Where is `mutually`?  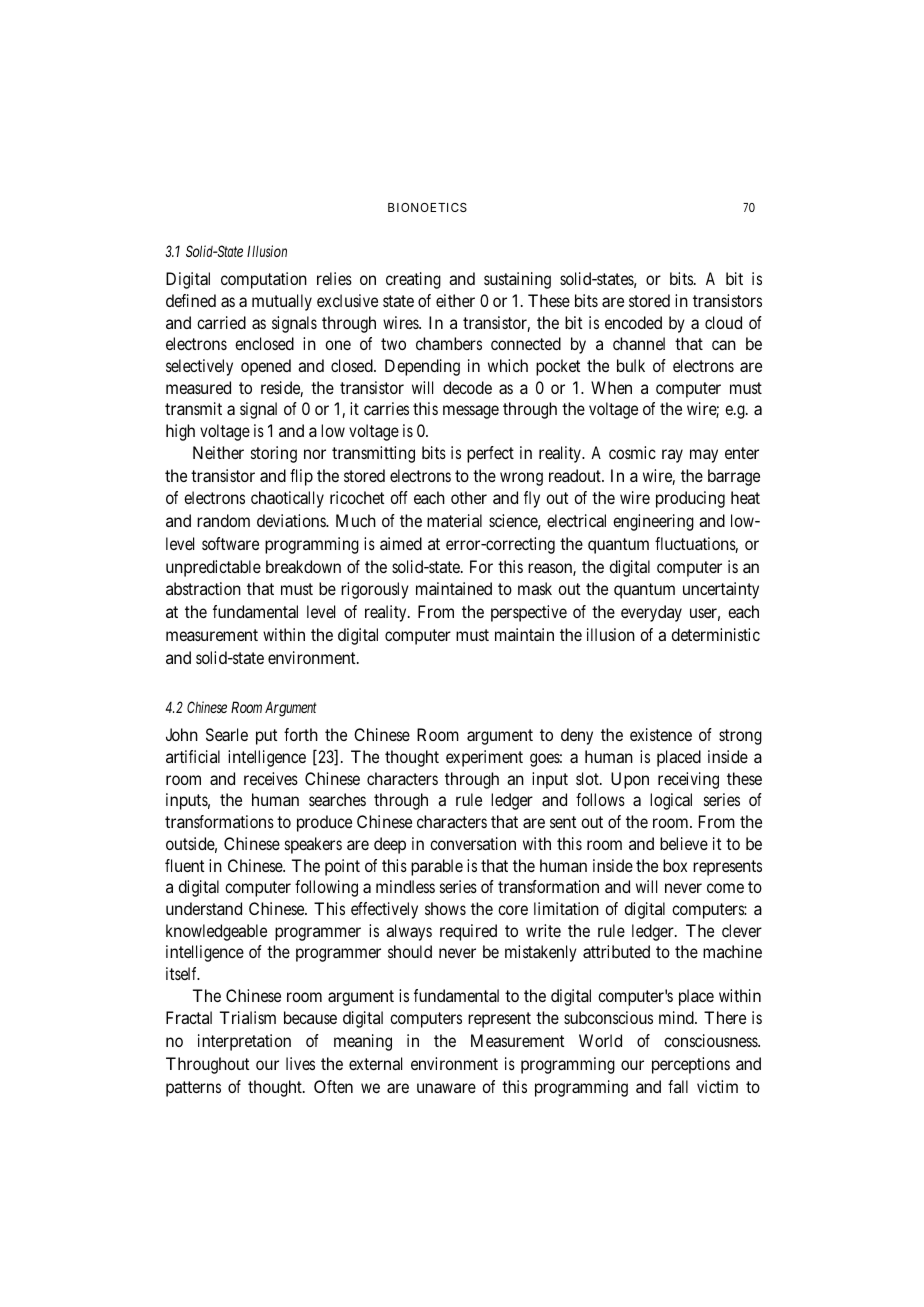 mutually is located at coordinates (282, 302).
